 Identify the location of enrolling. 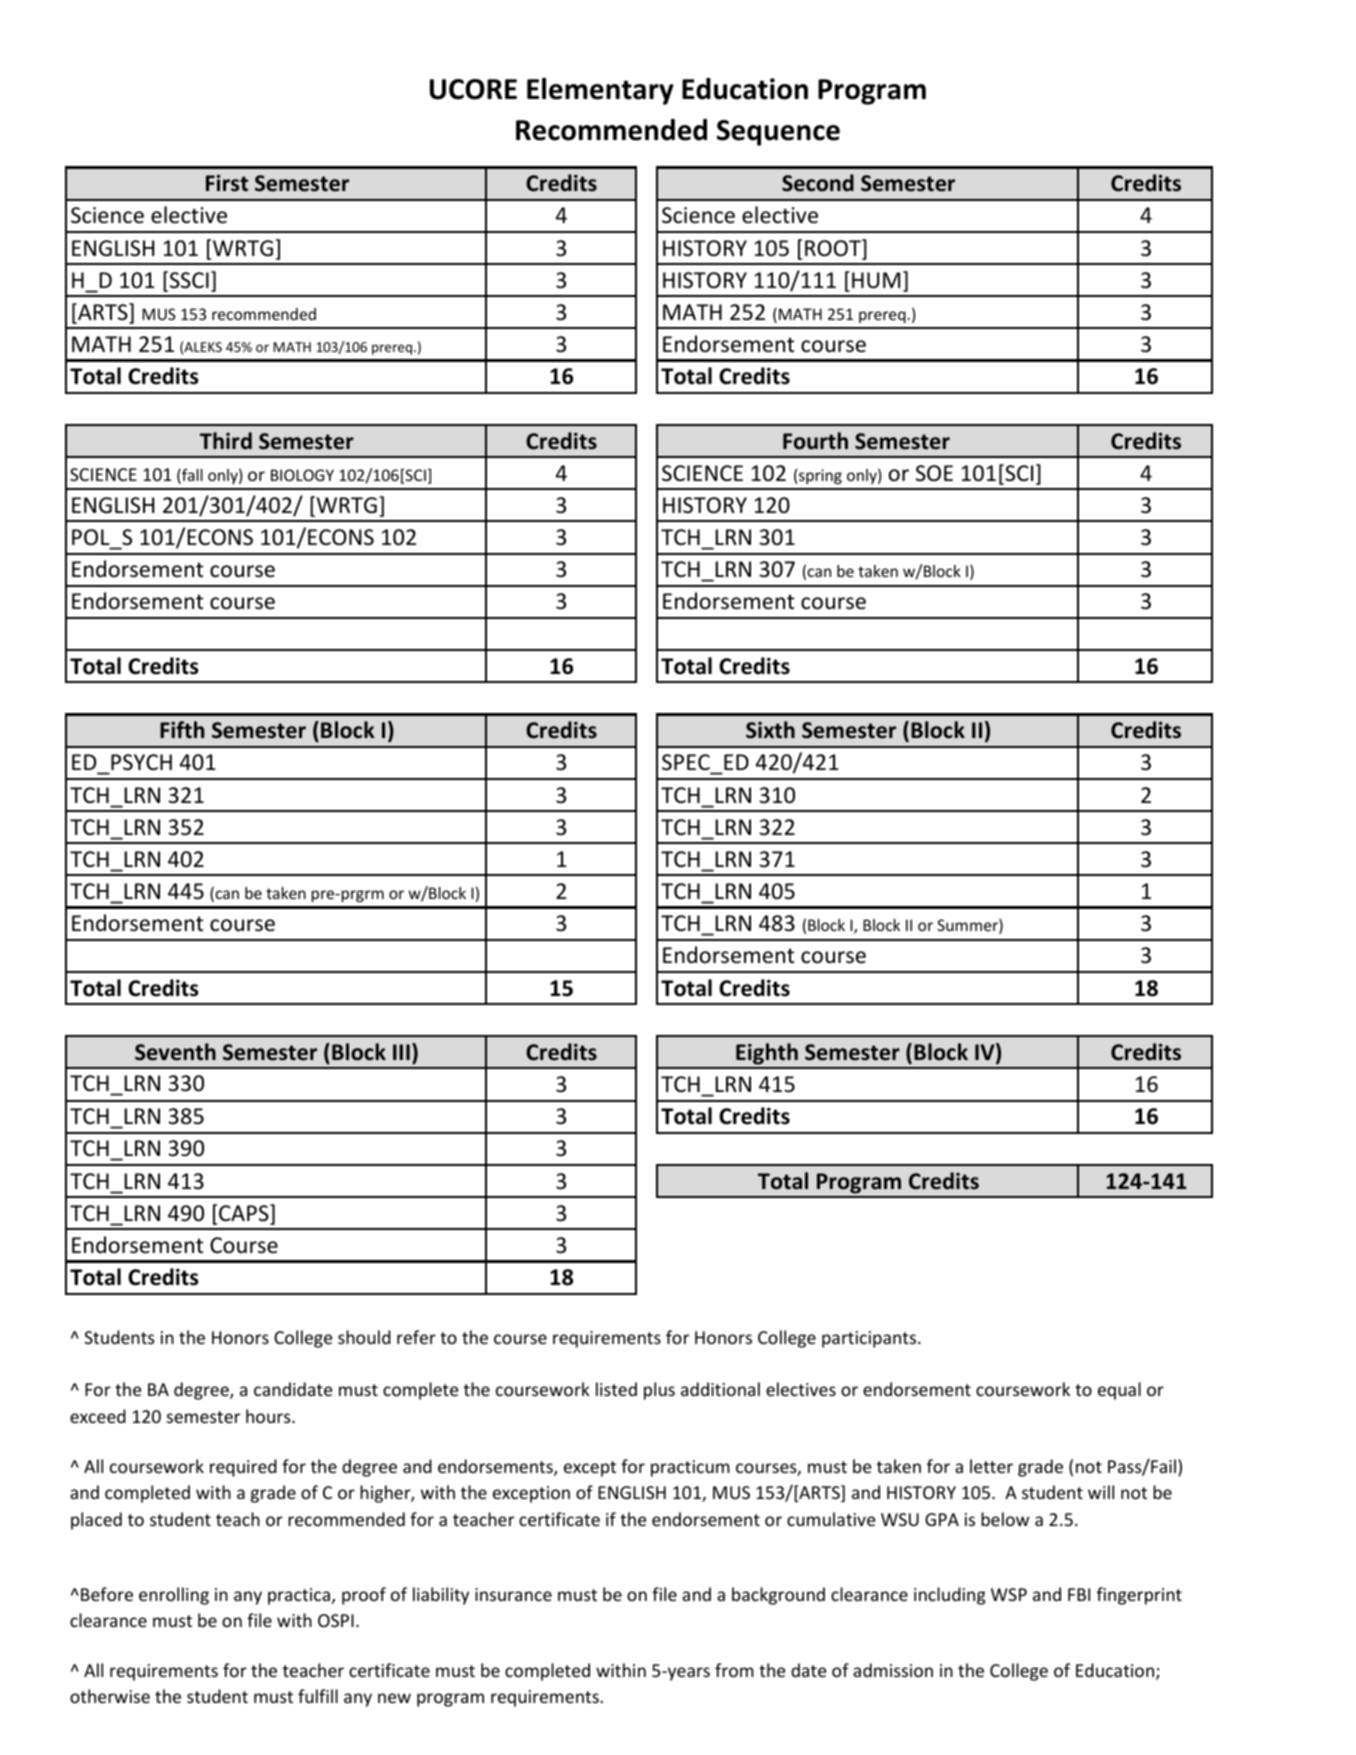
(174, 1596).
